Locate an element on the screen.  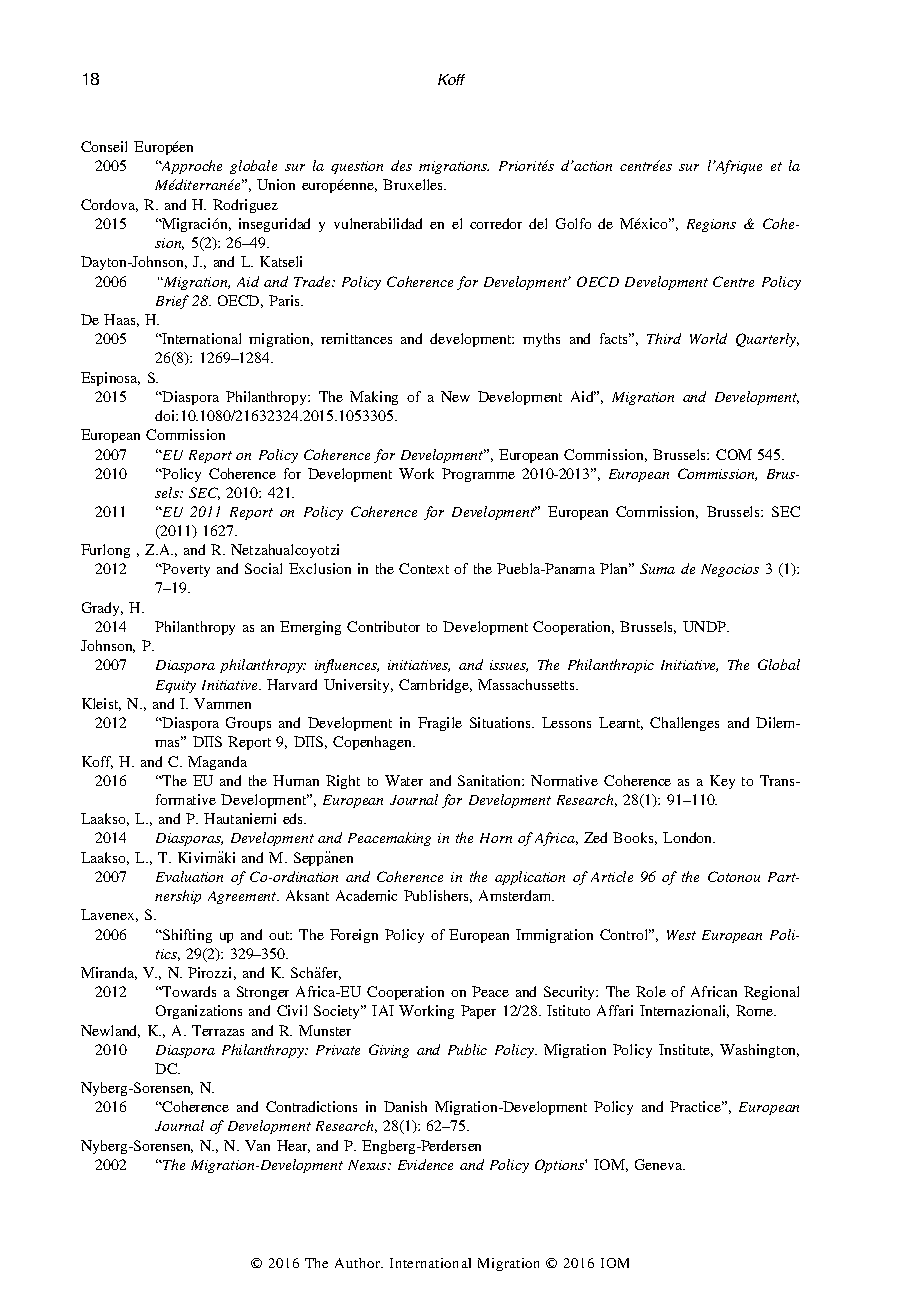
Shifting is located at coordinates (186, 936).
